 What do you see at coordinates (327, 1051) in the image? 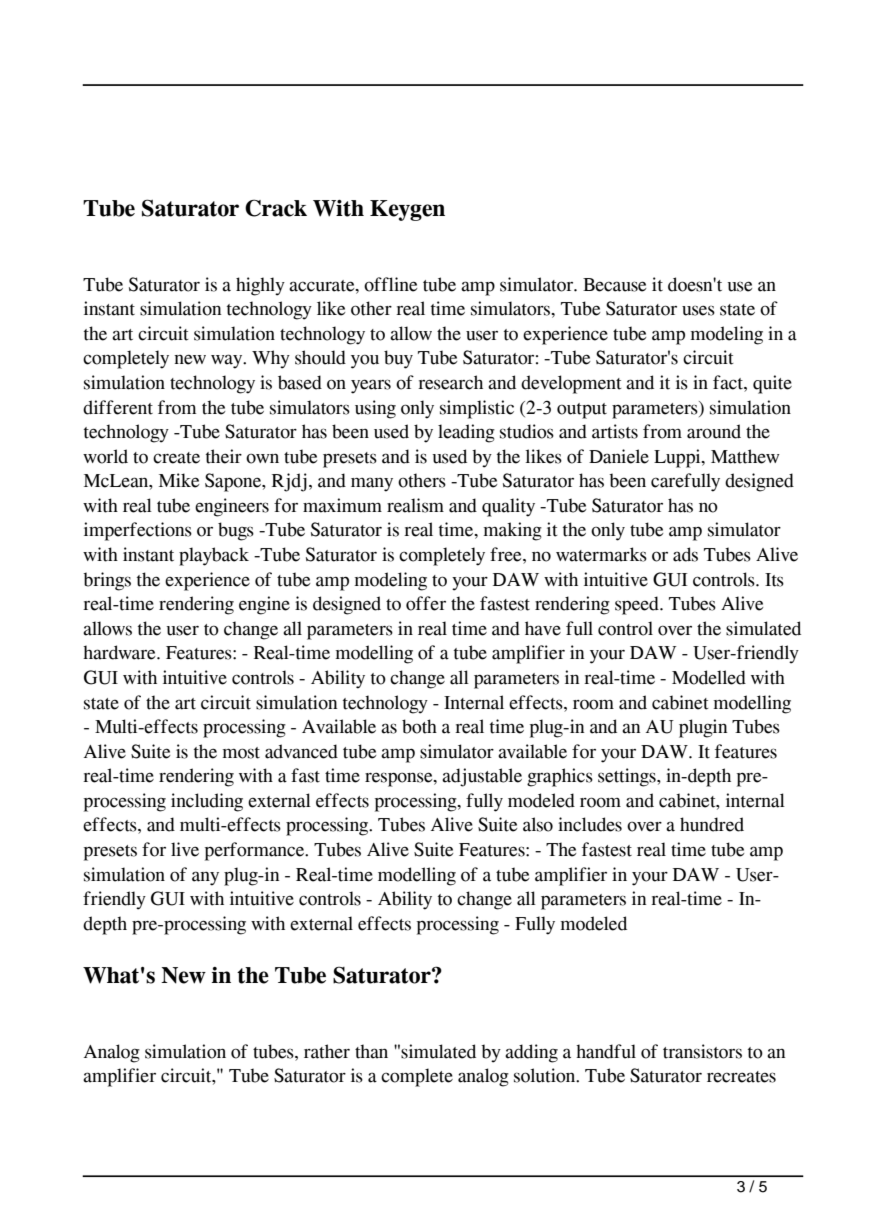
I see `rather` at bounding box center [327, 1051].
